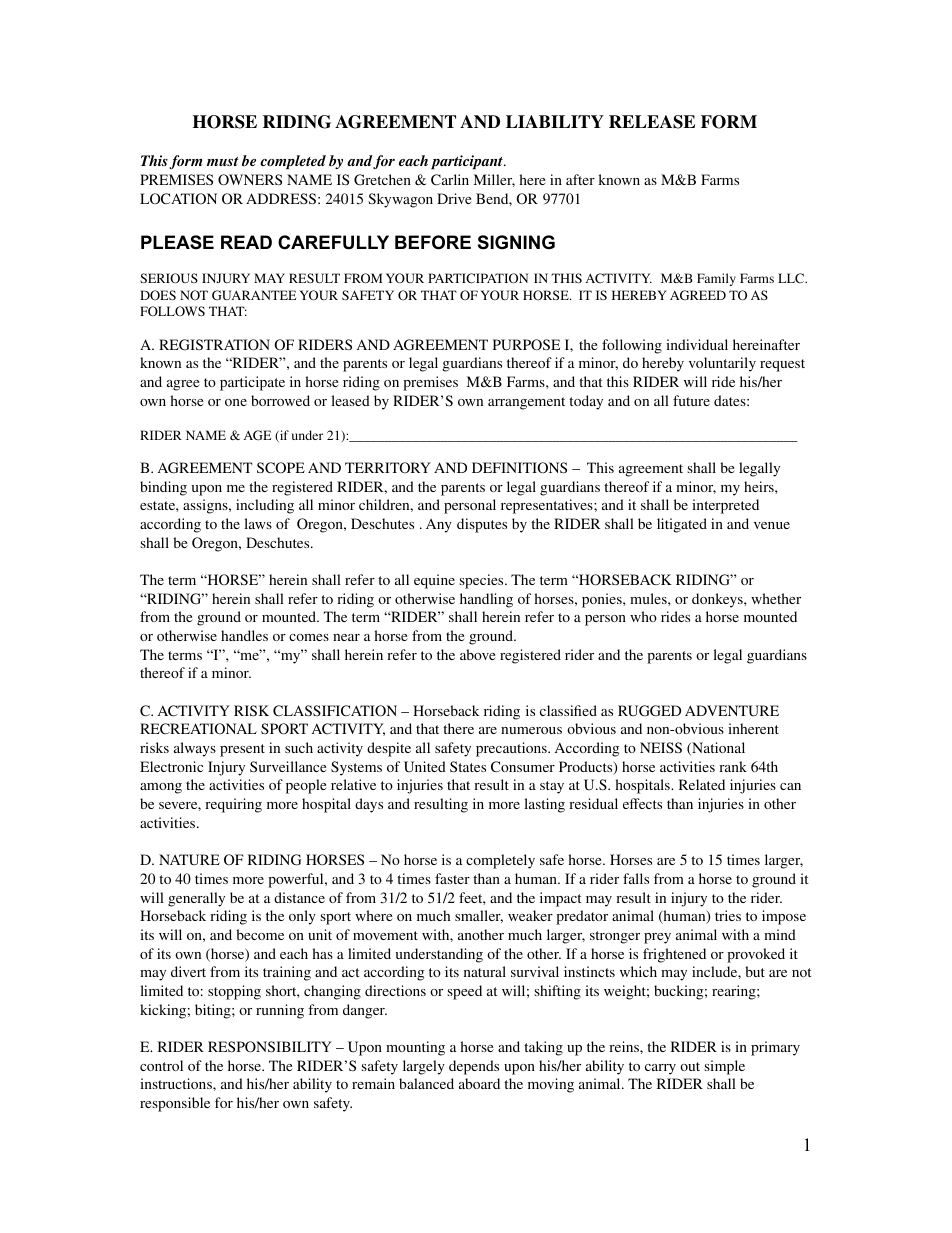 This screenshot has width=952, height=1233. I want to click on handles, so click(244, 635).
